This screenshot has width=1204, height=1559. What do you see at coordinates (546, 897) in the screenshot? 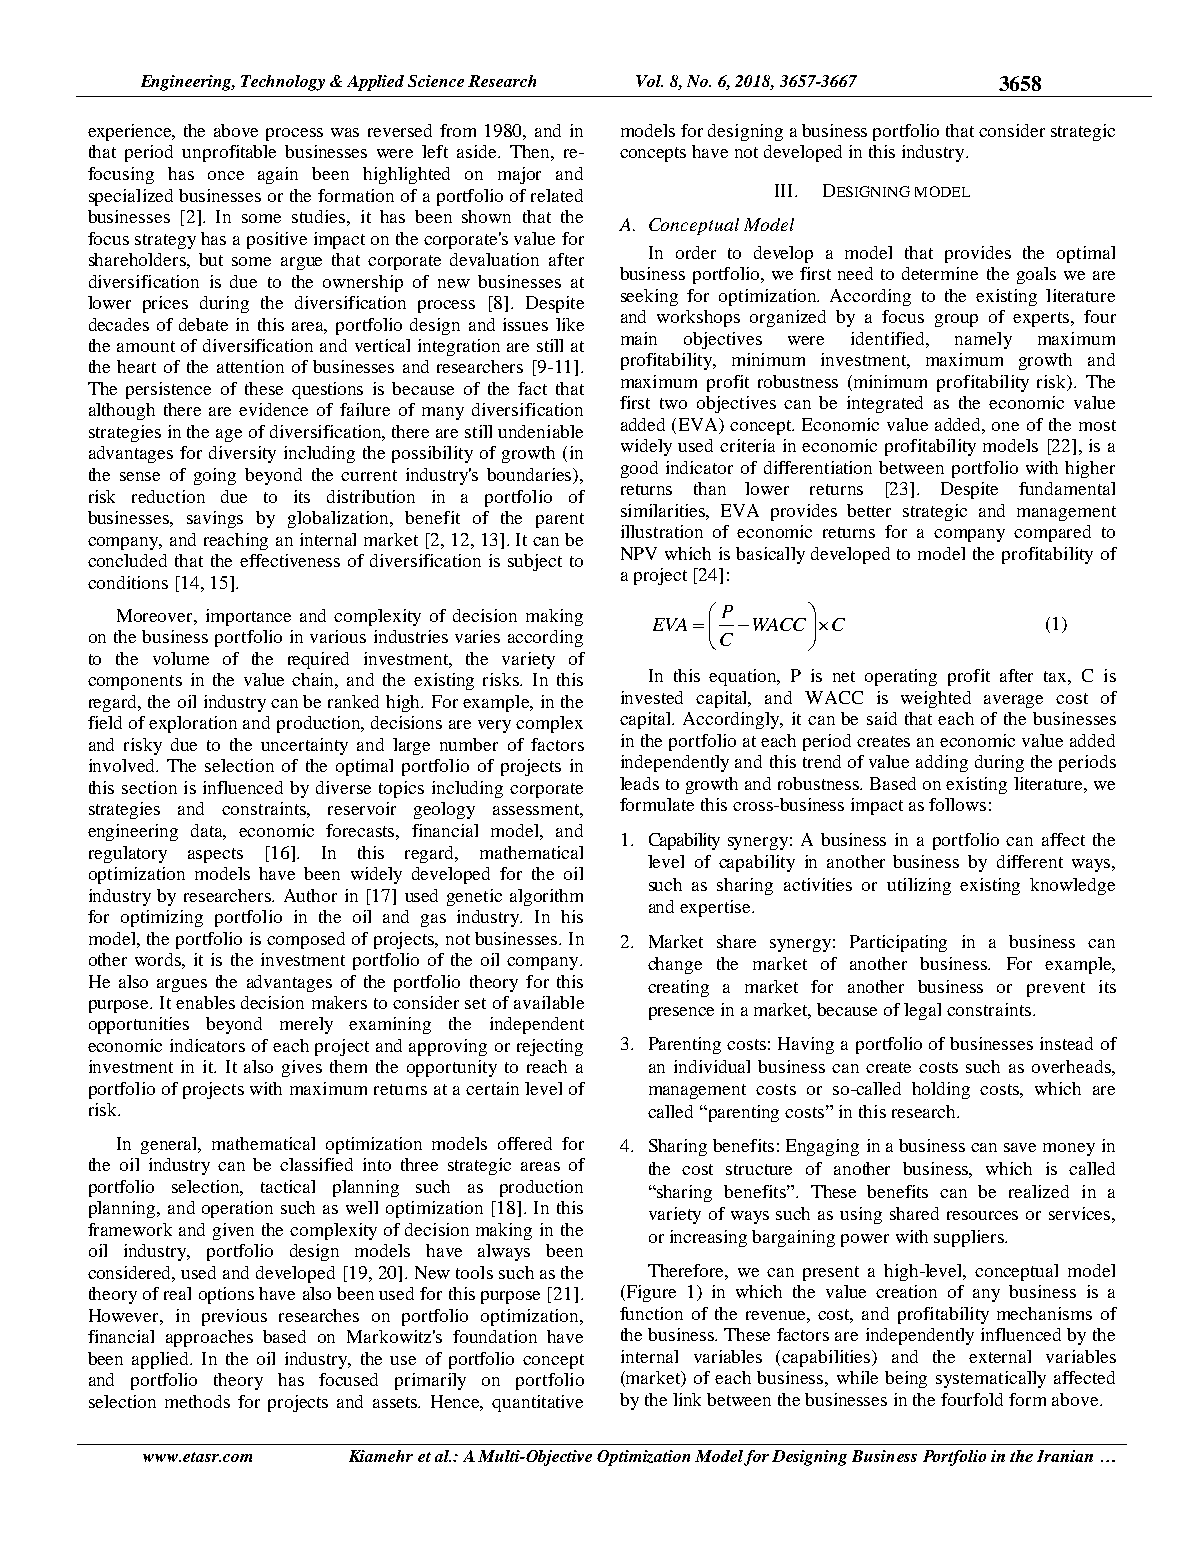
I see `algorithm` at bounding box center [546, 897].
